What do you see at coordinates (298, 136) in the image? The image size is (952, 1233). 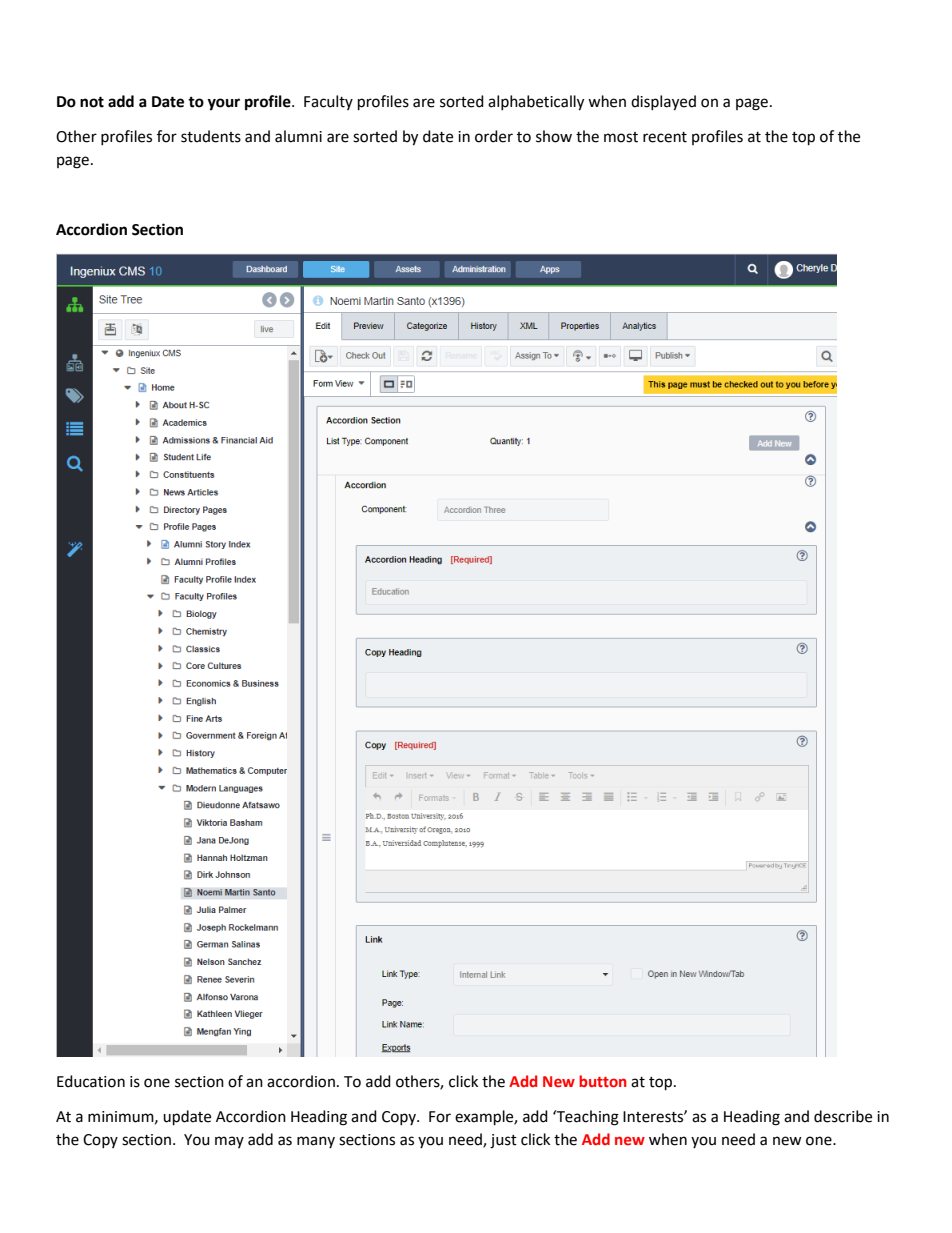 I see `alumni` at bounding box center [298, 136].
